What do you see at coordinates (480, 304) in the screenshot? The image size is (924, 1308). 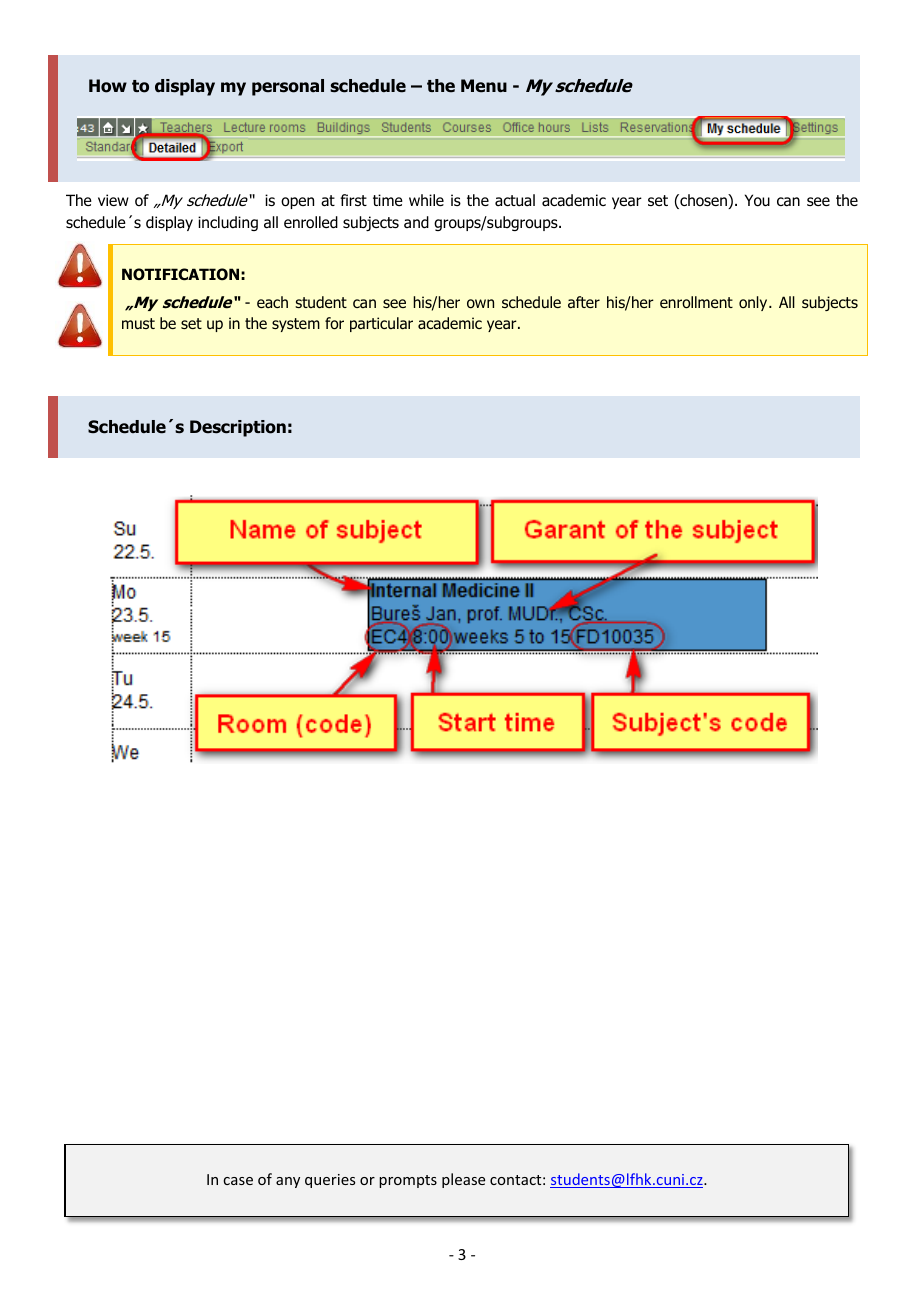 I see `own` at bounding box center [480, 304].
